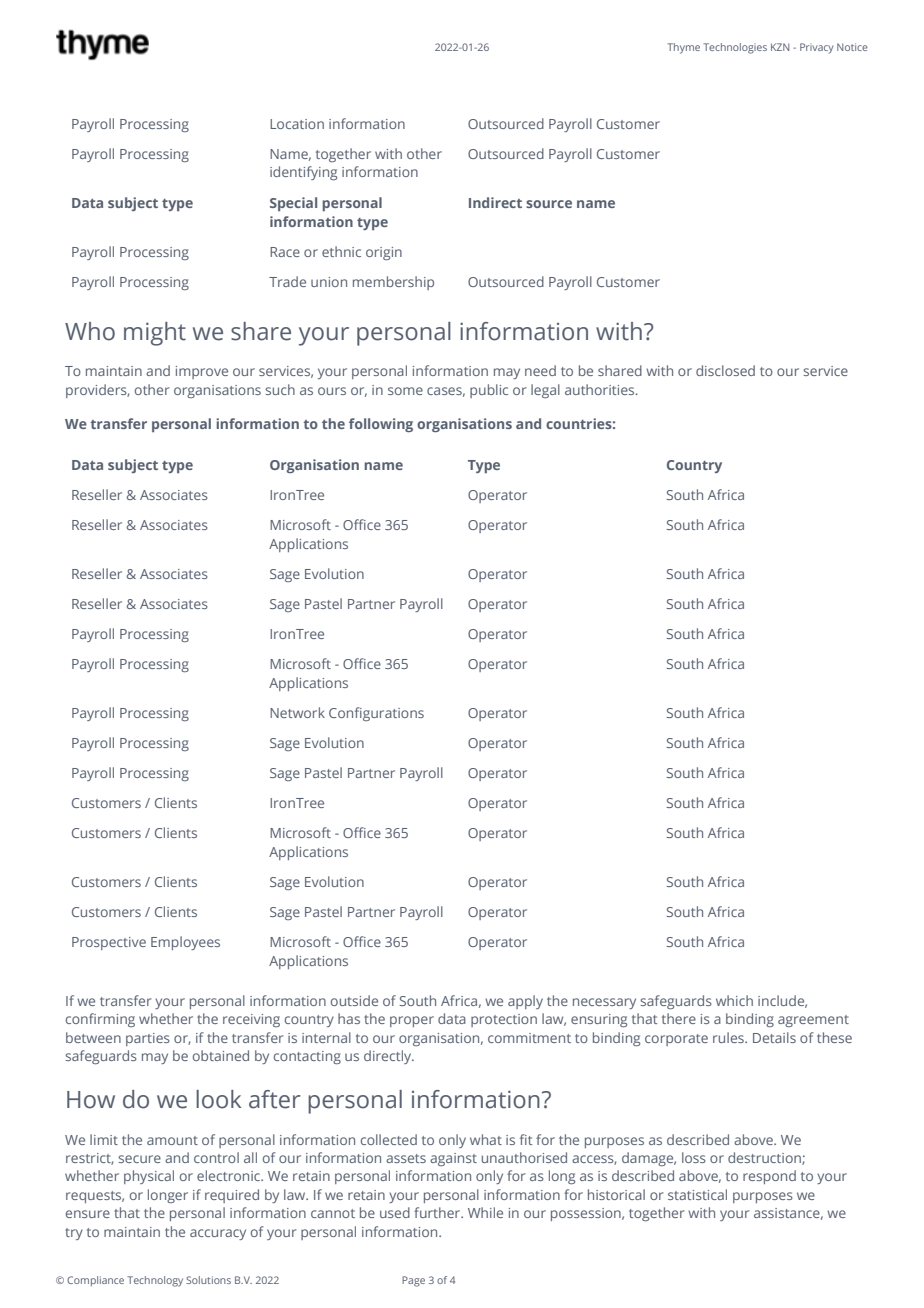  Describe the element at coordinates (485, 1212) in the page. I see `While` at that location.
